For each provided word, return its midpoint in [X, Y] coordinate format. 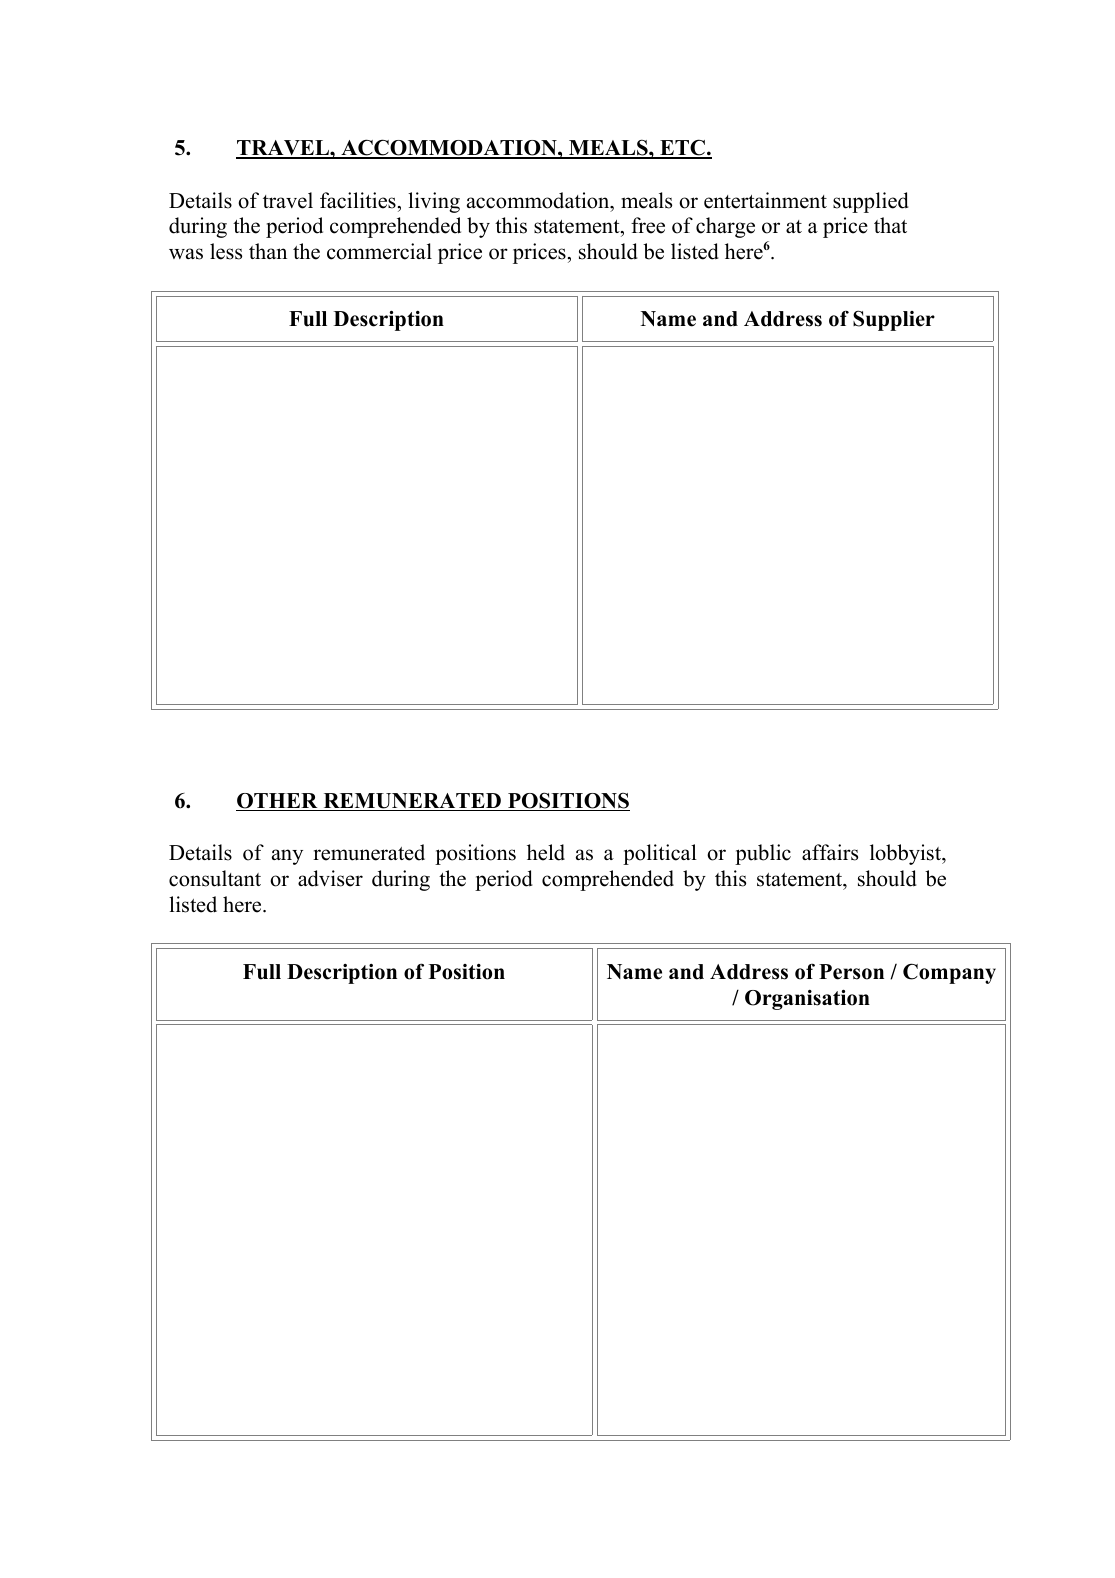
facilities [358, 200]
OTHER [278, 802]
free [648, 225]
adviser [330, 878]
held [546, 852]
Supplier [894, 320]
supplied [871, 202]
